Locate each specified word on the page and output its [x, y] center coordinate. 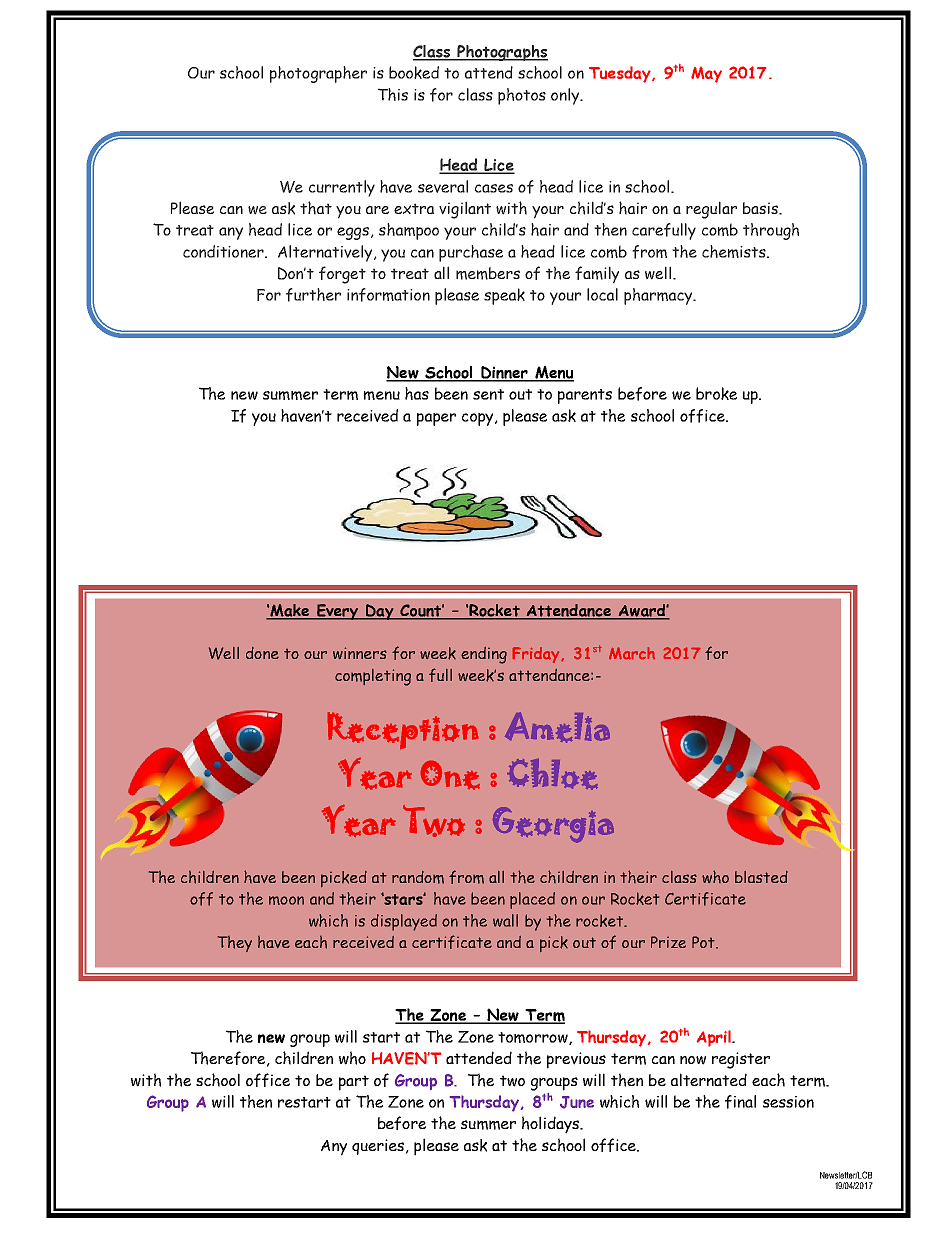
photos [522, 96]
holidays [551, 1125]
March [632, 653]
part [354, 1083]
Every [338, 612]
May [706, 75]
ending [484, 655]
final [740, 1102]
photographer [318, 74]
